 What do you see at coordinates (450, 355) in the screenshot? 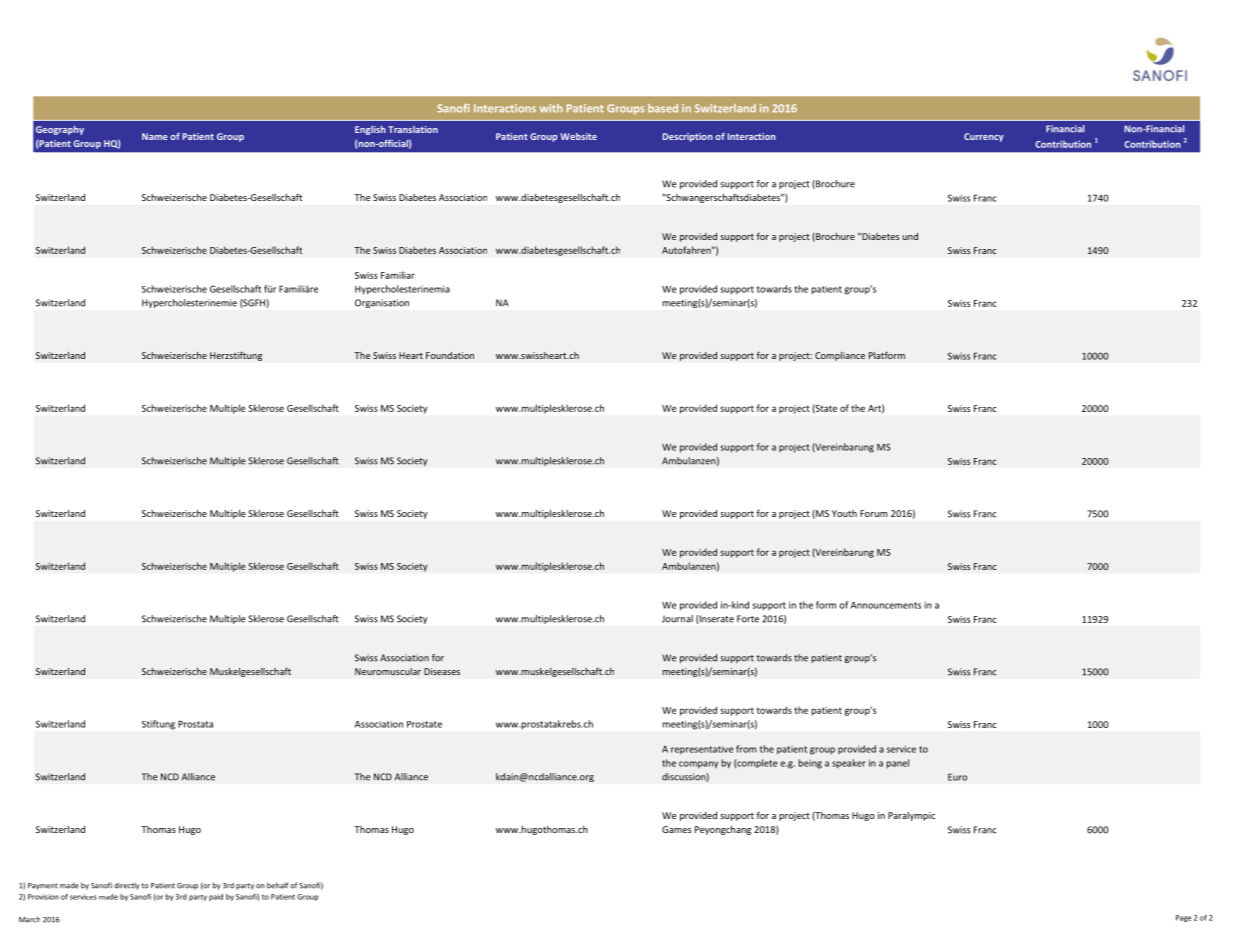
I see `Foundation` at bounding box center [450, 355].
